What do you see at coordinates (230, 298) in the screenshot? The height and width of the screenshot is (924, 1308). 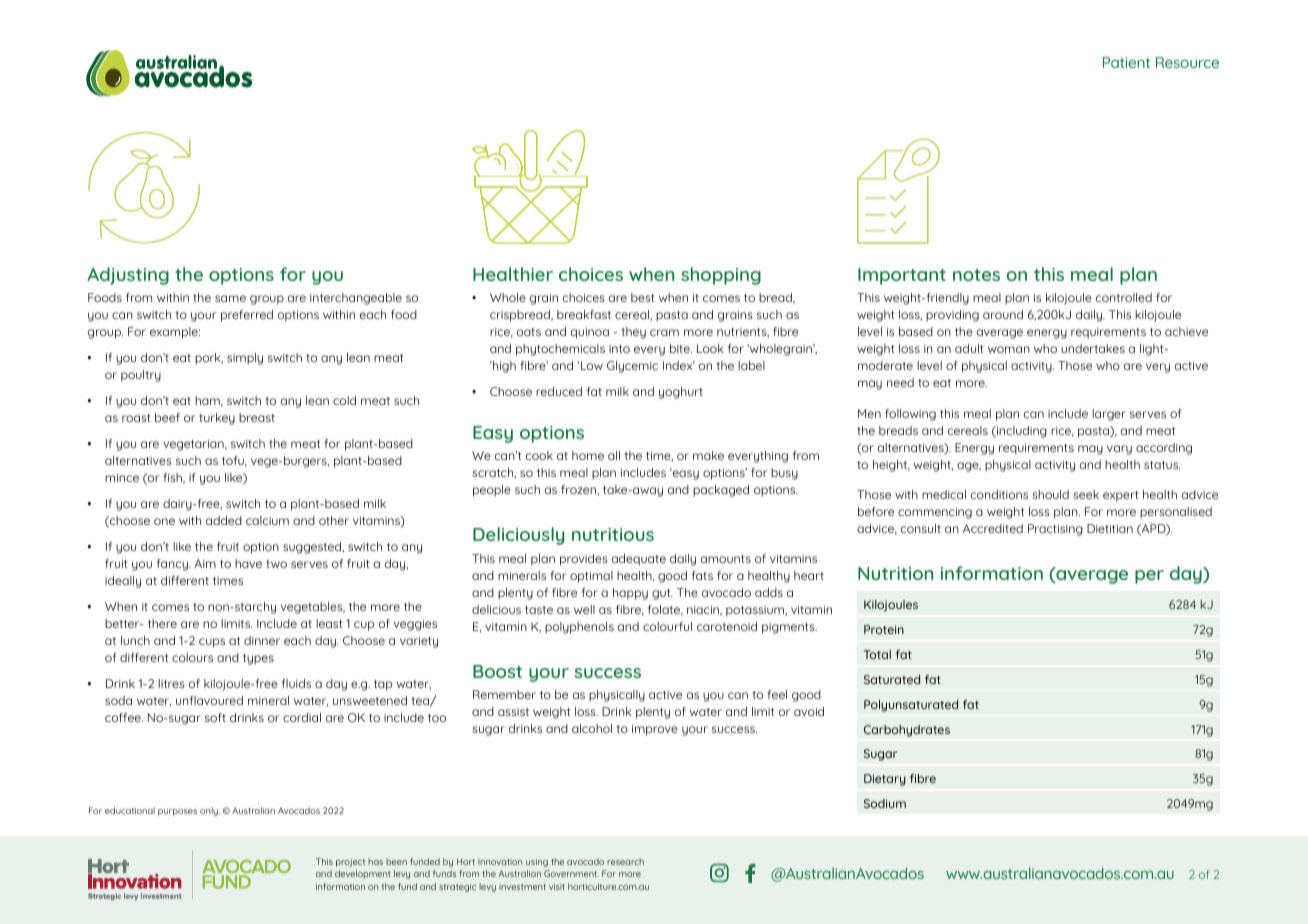 I see `same` at bounding box center [230, 298].
